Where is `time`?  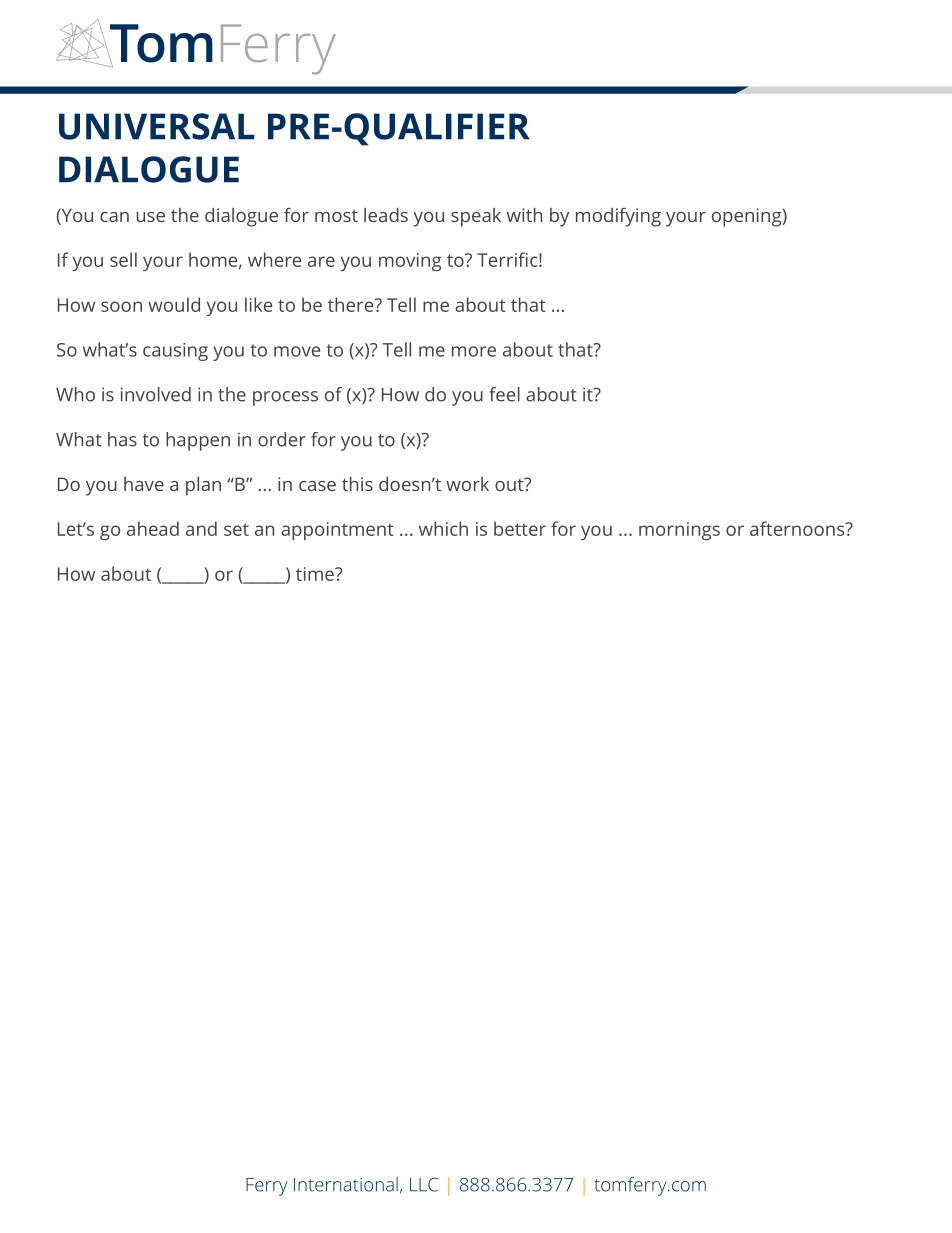 time is located at coordinates (316, 574).
